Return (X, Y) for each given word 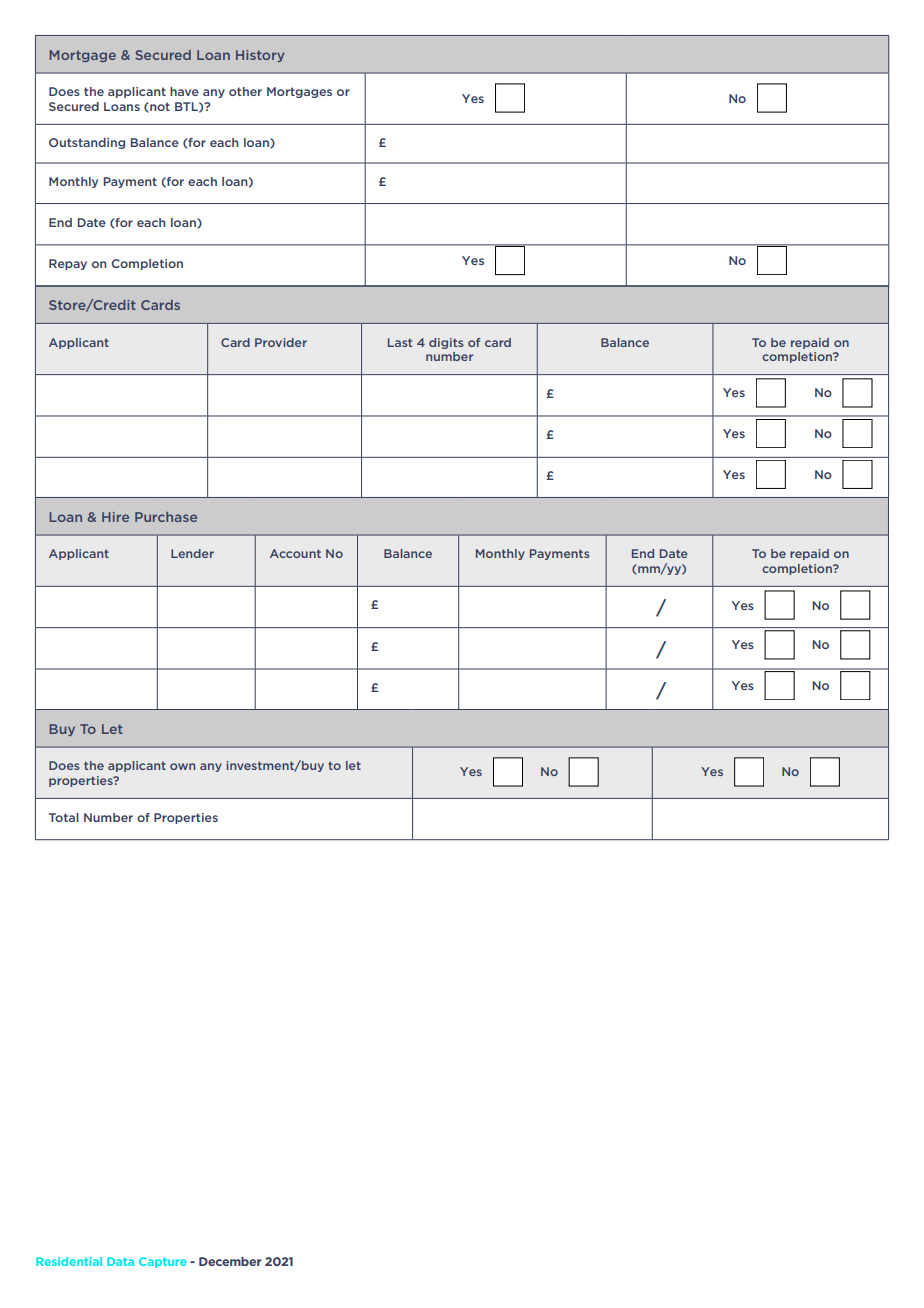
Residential (69, 1261)
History (260, 56)
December (230, 1261)
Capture (163, 1262)
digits (446, 343)
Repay (68, 264)
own (182, 766)
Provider (281, 342)
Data (120, 1261)
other (245, 91)
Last (400, 342)
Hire (115, 517)
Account (295, 553)
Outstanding (87, 143)
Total (64, 817)
